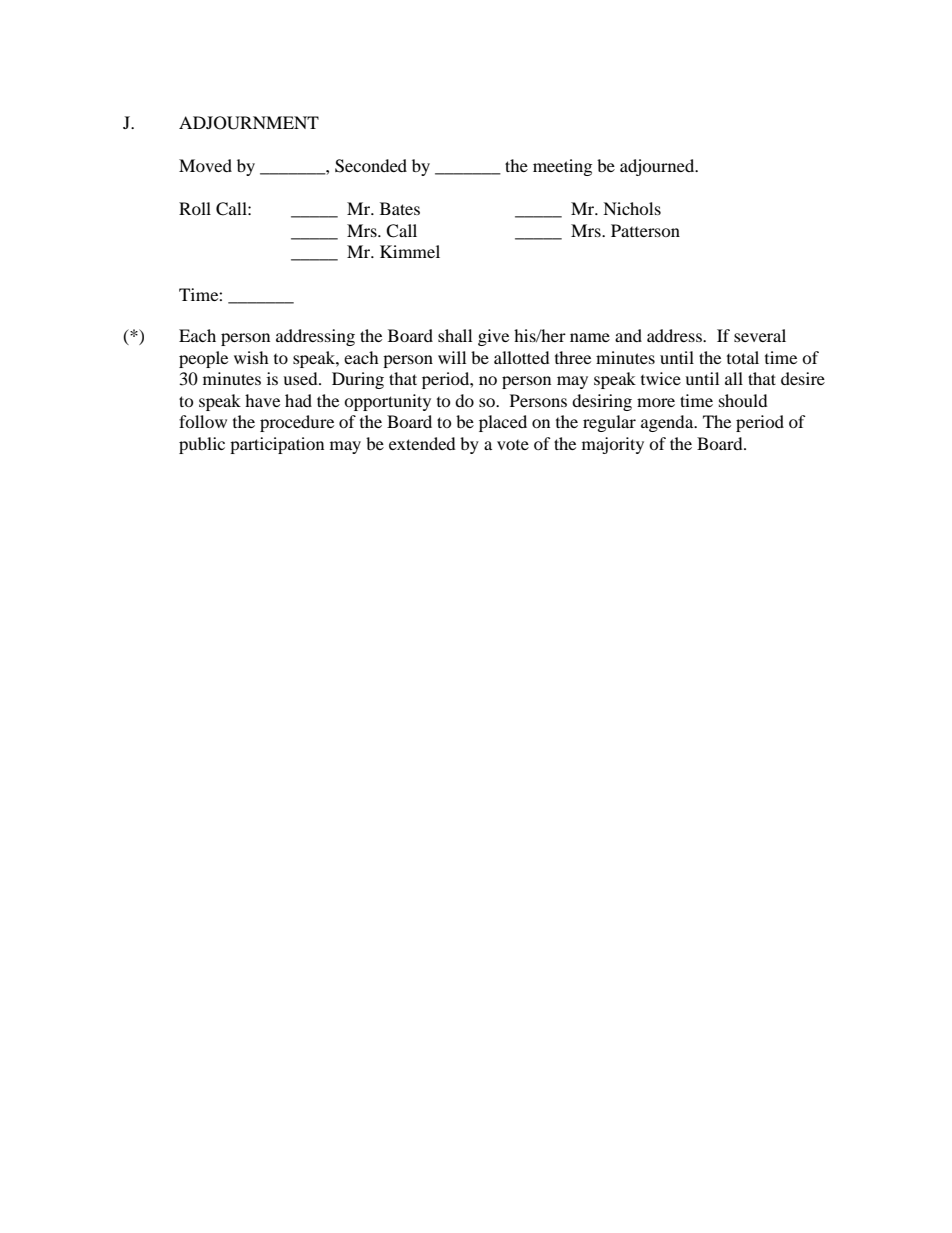 Image resolution: width=952 pixels, height=1233 pixels. Describe the element at coordinates (522, 357) in the image. I see `allotted` at that location.
